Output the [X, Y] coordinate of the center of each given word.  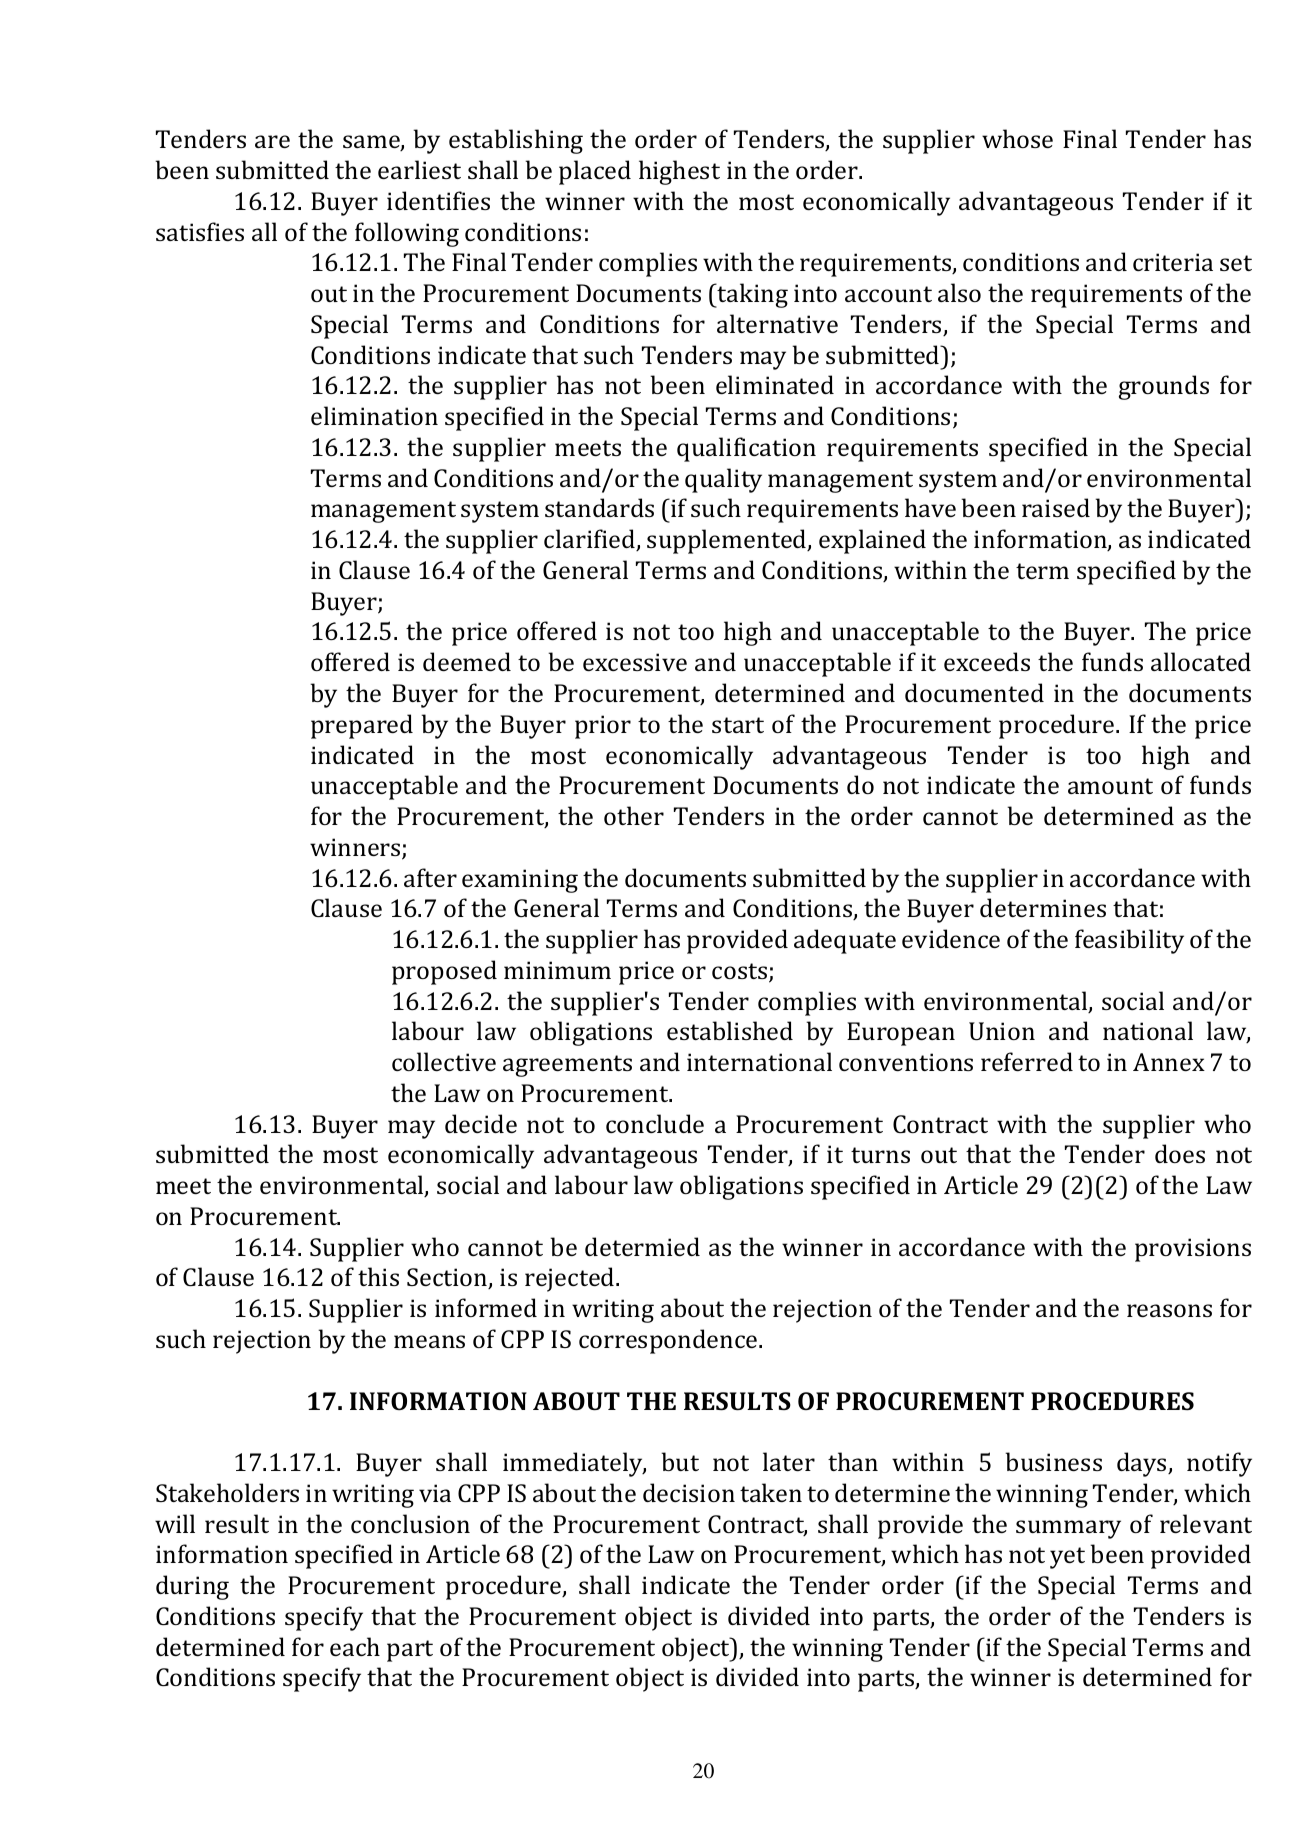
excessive [635, 662]
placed [595, 172]
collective [444, 1061]
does [1180, 1153]
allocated [1201, 661]
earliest [419, 169]
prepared [362, 726]
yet [1067, 1558]
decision [689, 1492]
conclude [655, 1123]
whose [1017, 138]
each [355, 1646]
